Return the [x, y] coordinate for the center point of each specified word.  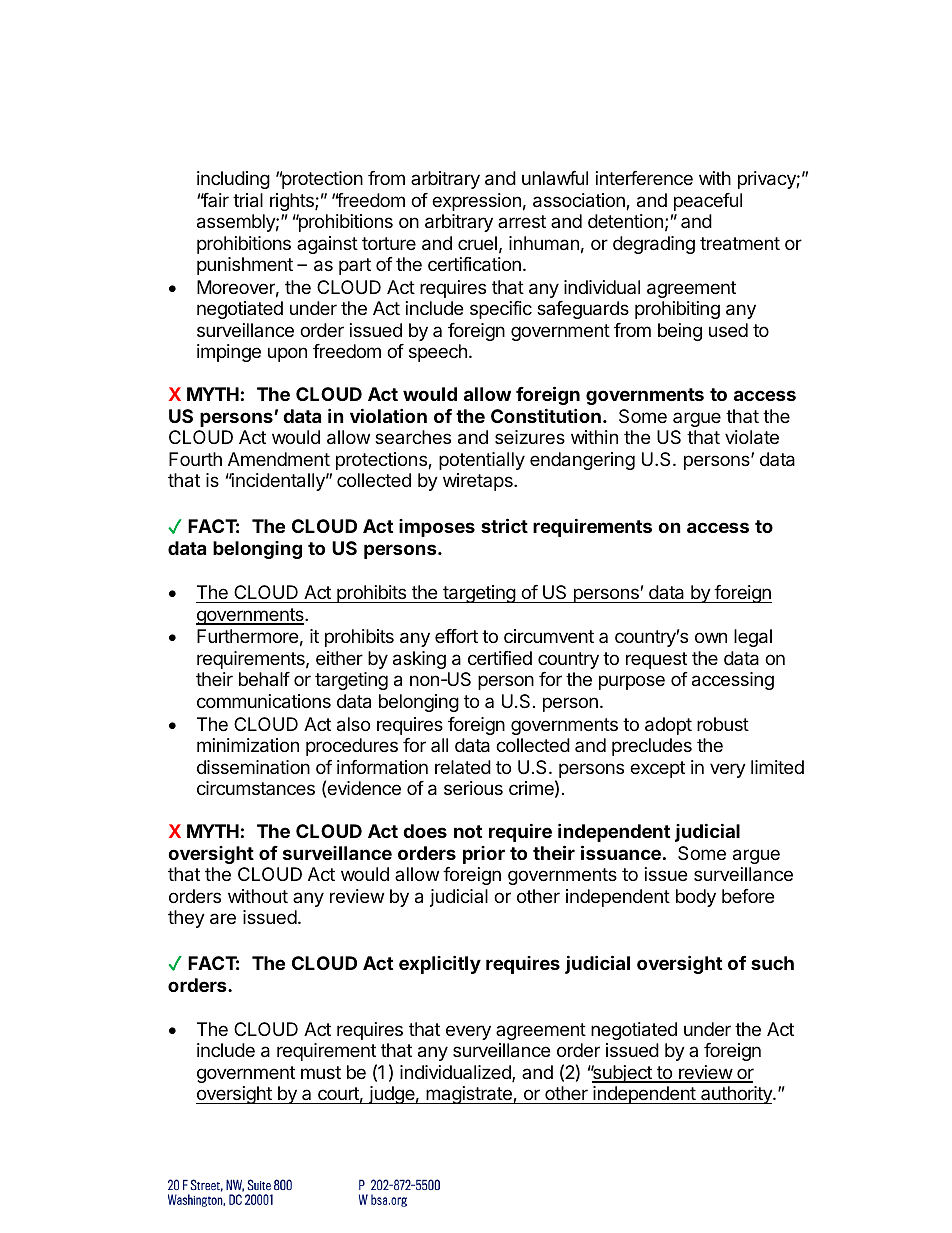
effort [456, 636]
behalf [264, 679]
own [711, 637]
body [696, 898]
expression [476, 202]
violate [752, 437]
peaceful [708, 202]
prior [484, 855]
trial [248, 200]
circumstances [256, 788]
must [321, 1072]
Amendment [279, 459]
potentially [482, 461]
